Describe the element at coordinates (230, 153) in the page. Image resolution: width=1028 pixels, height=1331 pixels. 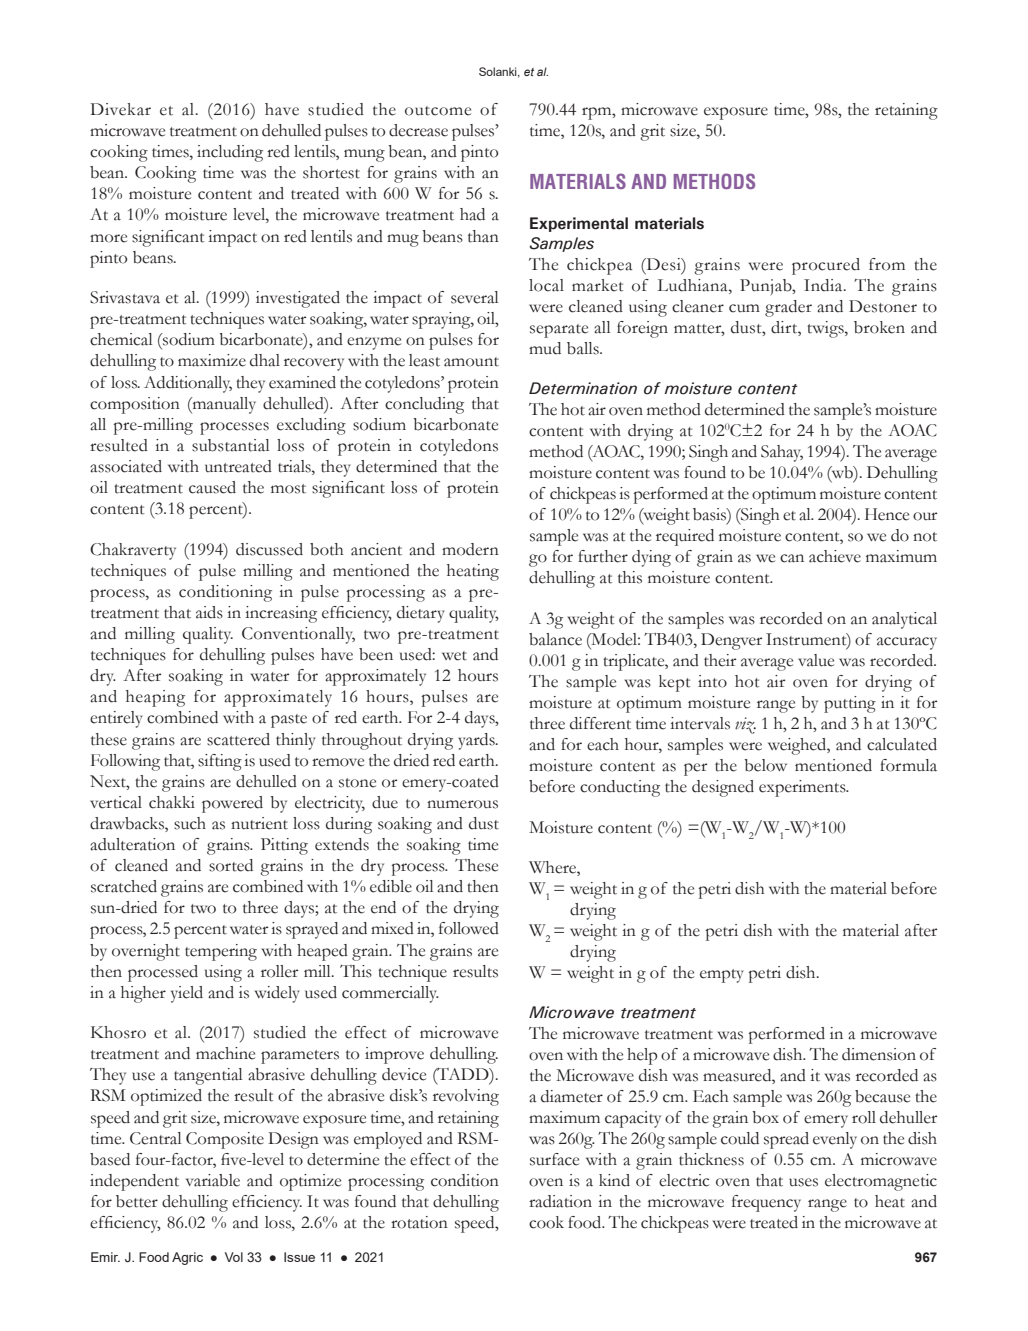
I see `including` at that location.
